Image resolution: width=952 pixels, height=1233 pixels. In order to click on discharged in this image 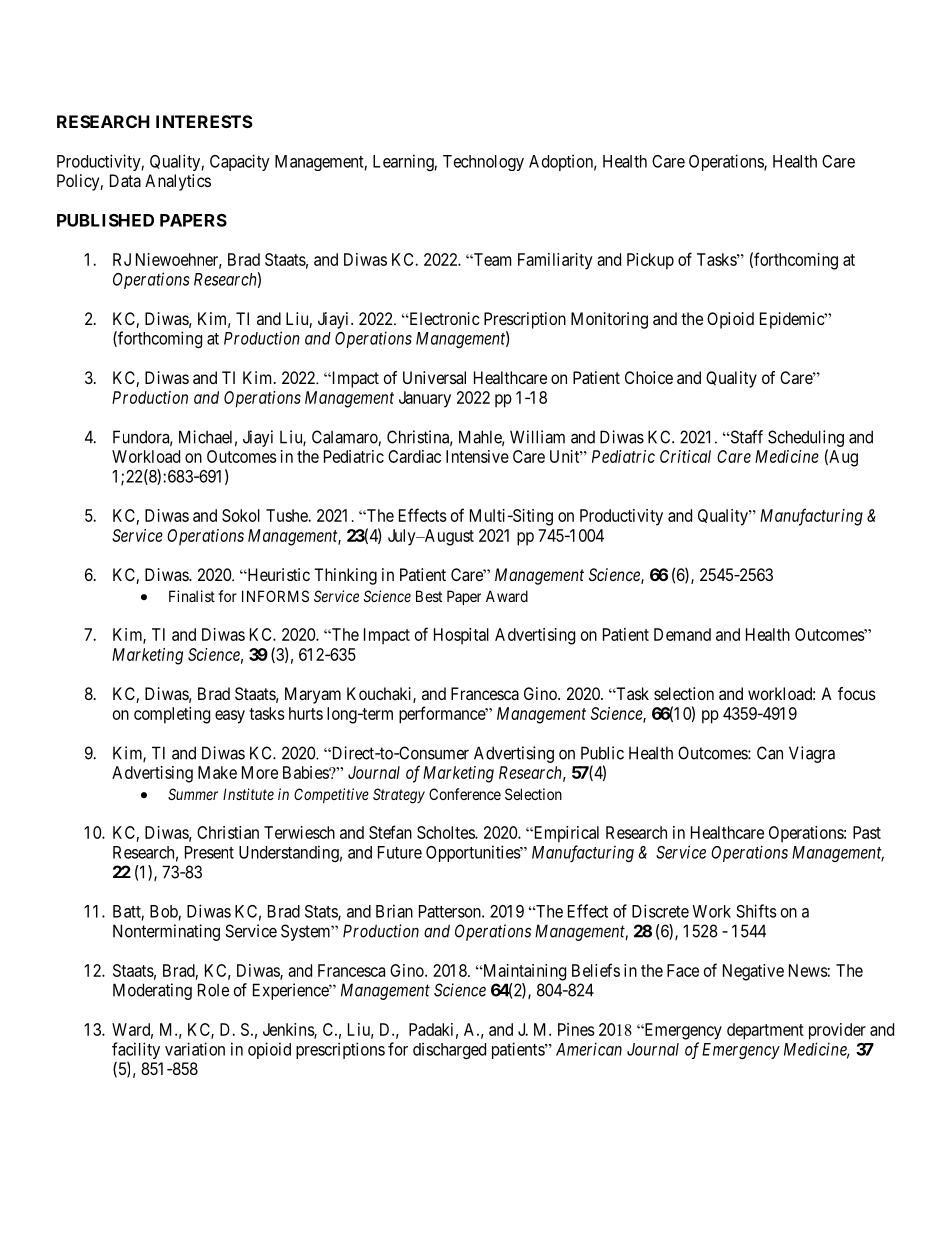, I will do `click(449, 1050)`.
